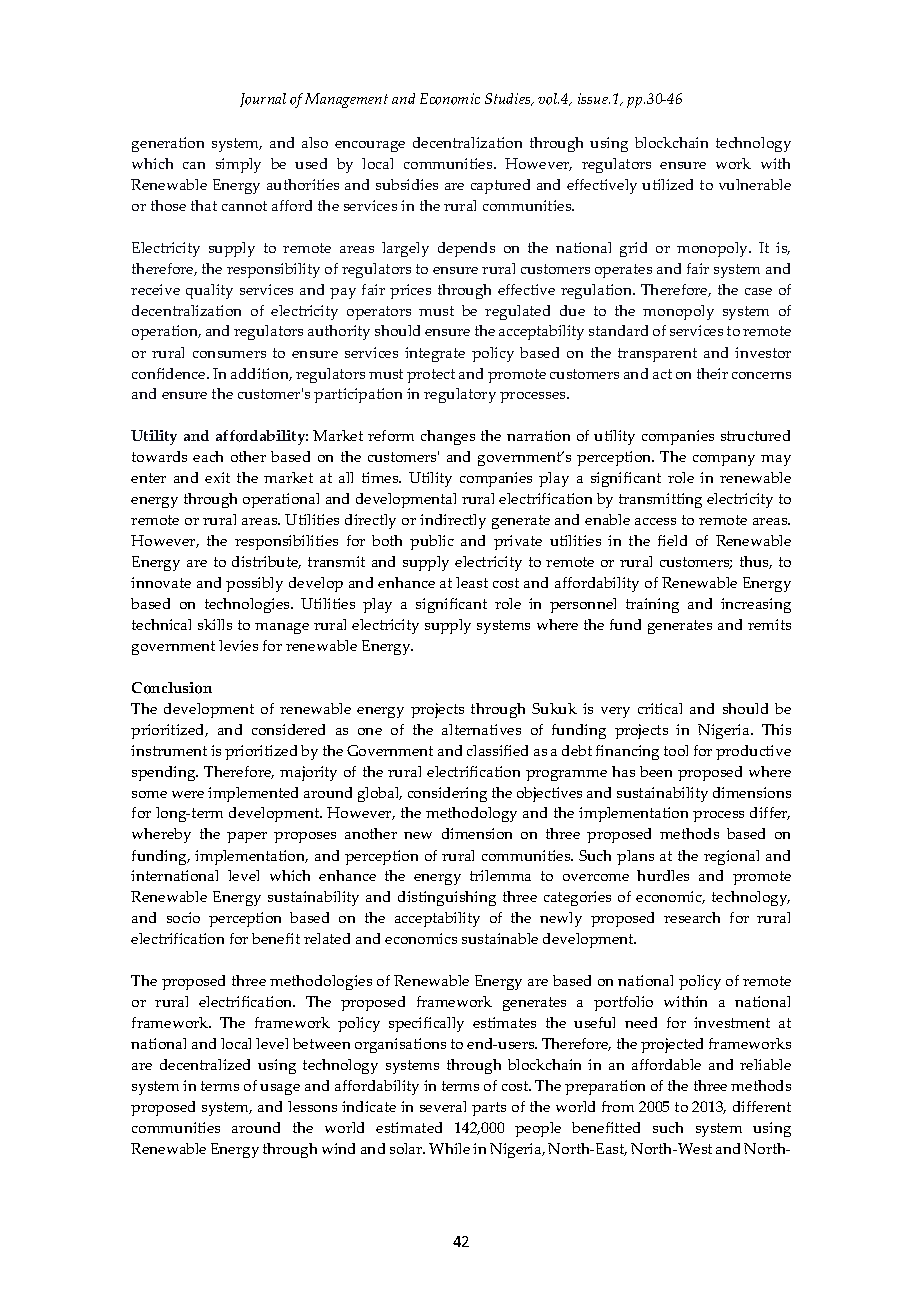 This page has height=1308, width=924. Describe the element at coordinates (443, 1106) in the page. I see `several` at that location.
